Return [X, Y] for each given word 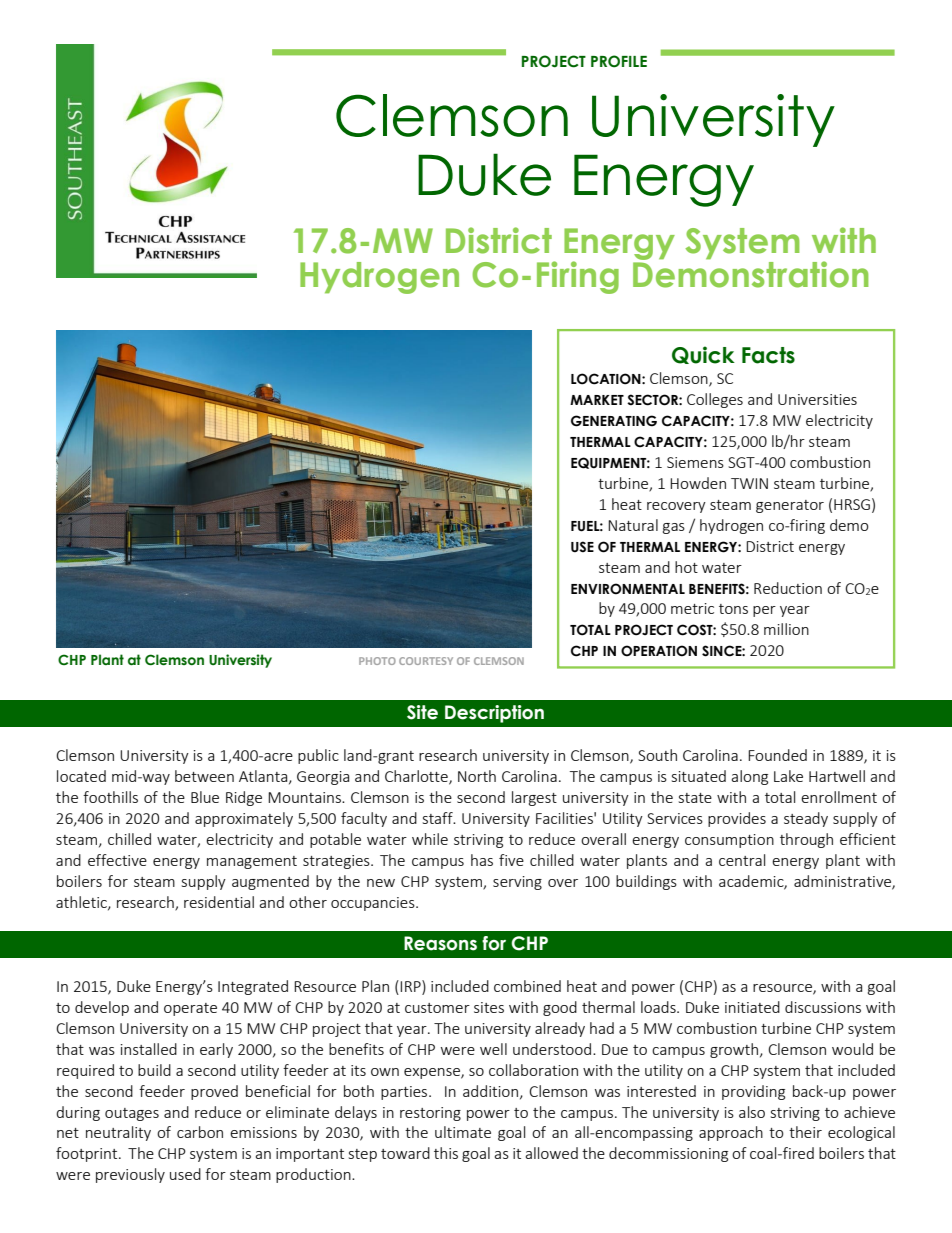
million [786, 629]
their [805, 1132]
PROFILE [619, 61]
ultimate [463, 1132]
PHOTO [377, 661]
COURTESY [426, 661]
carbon [200, 1132]
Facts [768, 355]
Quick [703, 355]
